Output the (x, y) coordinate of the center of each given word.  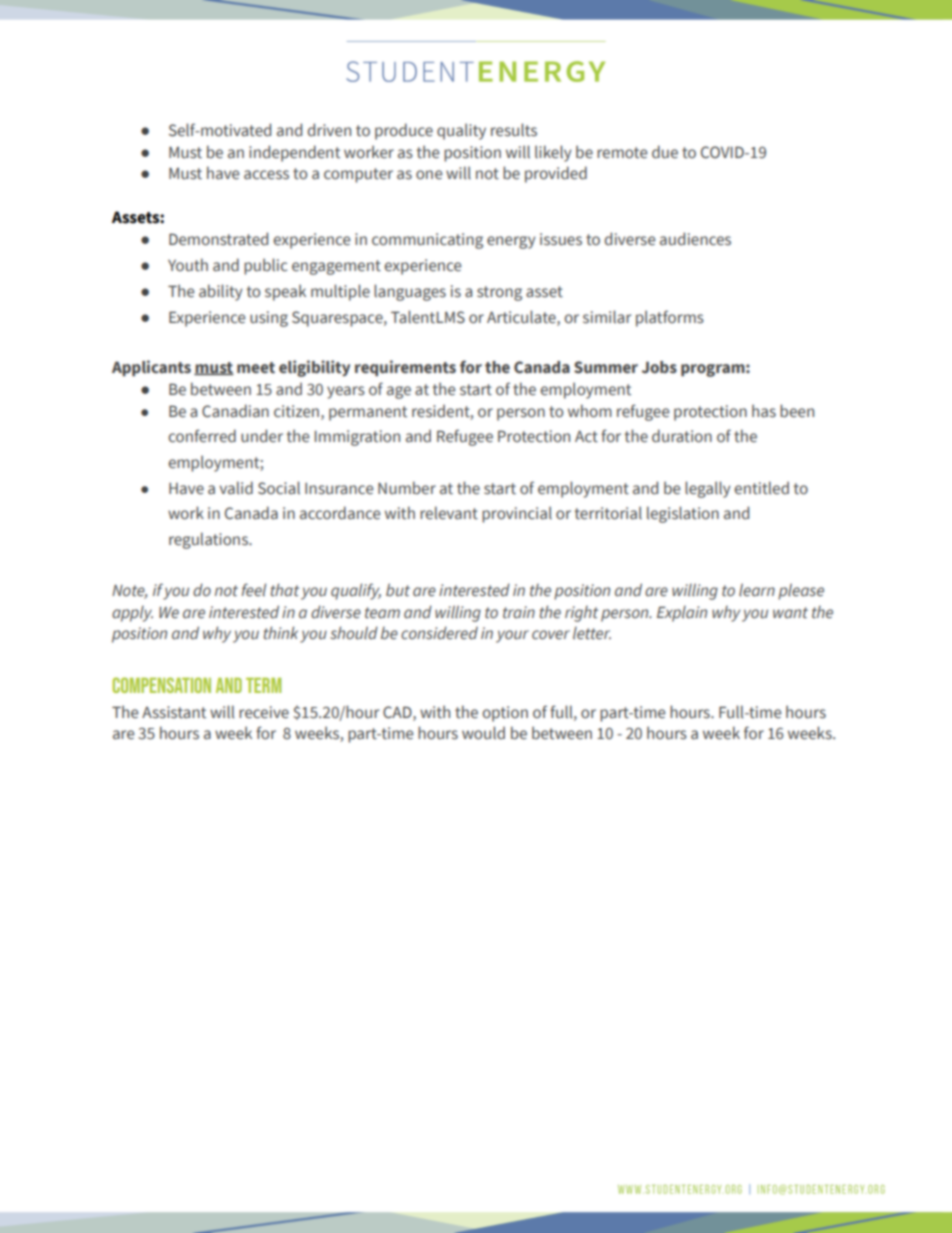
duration (682, 436)
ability (221, 292)
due (665, 152)
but (398, 589)
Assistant (174, 712)
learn (757, 589)
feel (254, 590)
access (266, 175)
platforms (670, 318)
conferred (202, 436)
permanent (368, 413)
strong (499, 293)
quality (461, 131)
